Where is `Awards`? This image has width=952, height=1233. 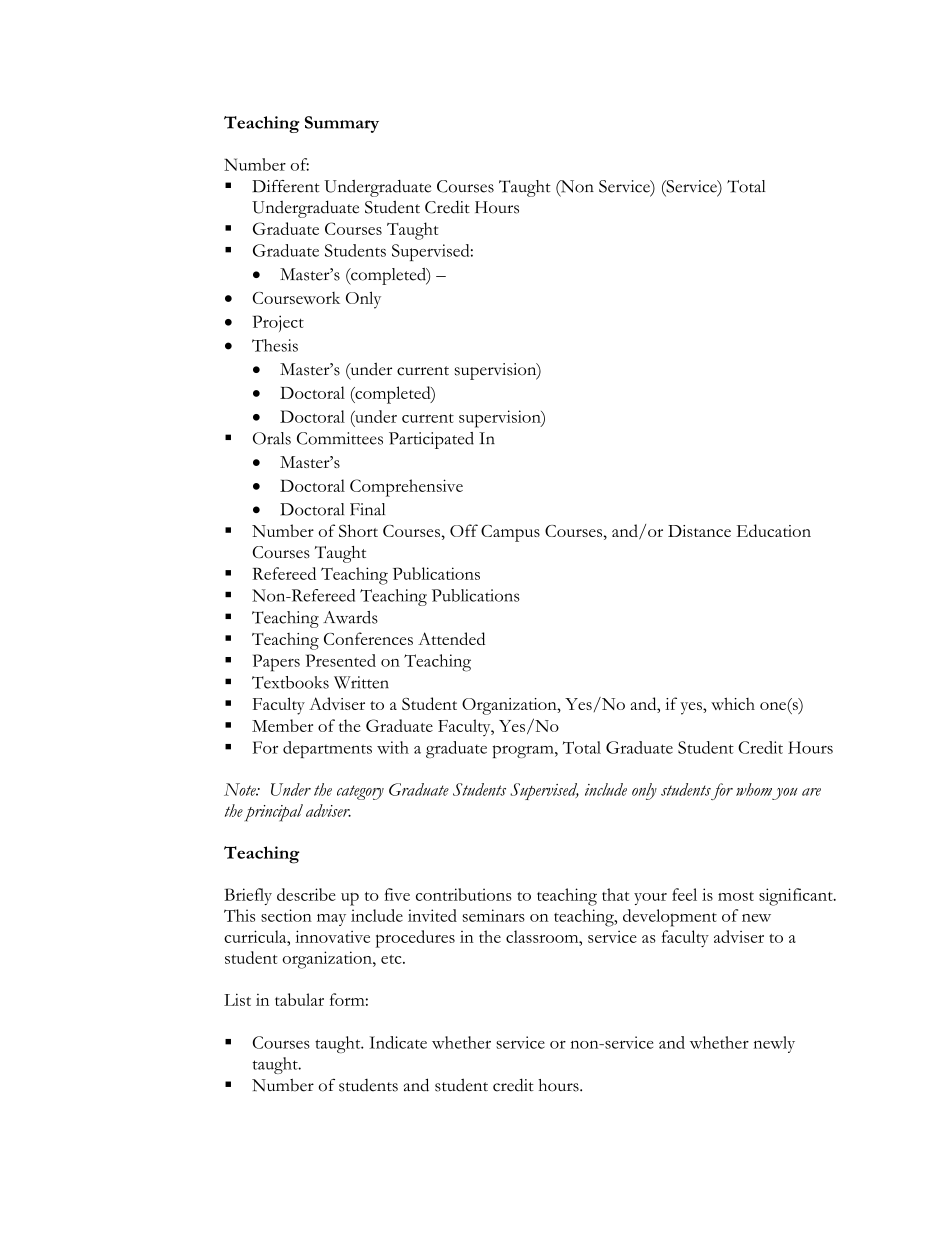 Awards is located at coordinates (350, 617).
